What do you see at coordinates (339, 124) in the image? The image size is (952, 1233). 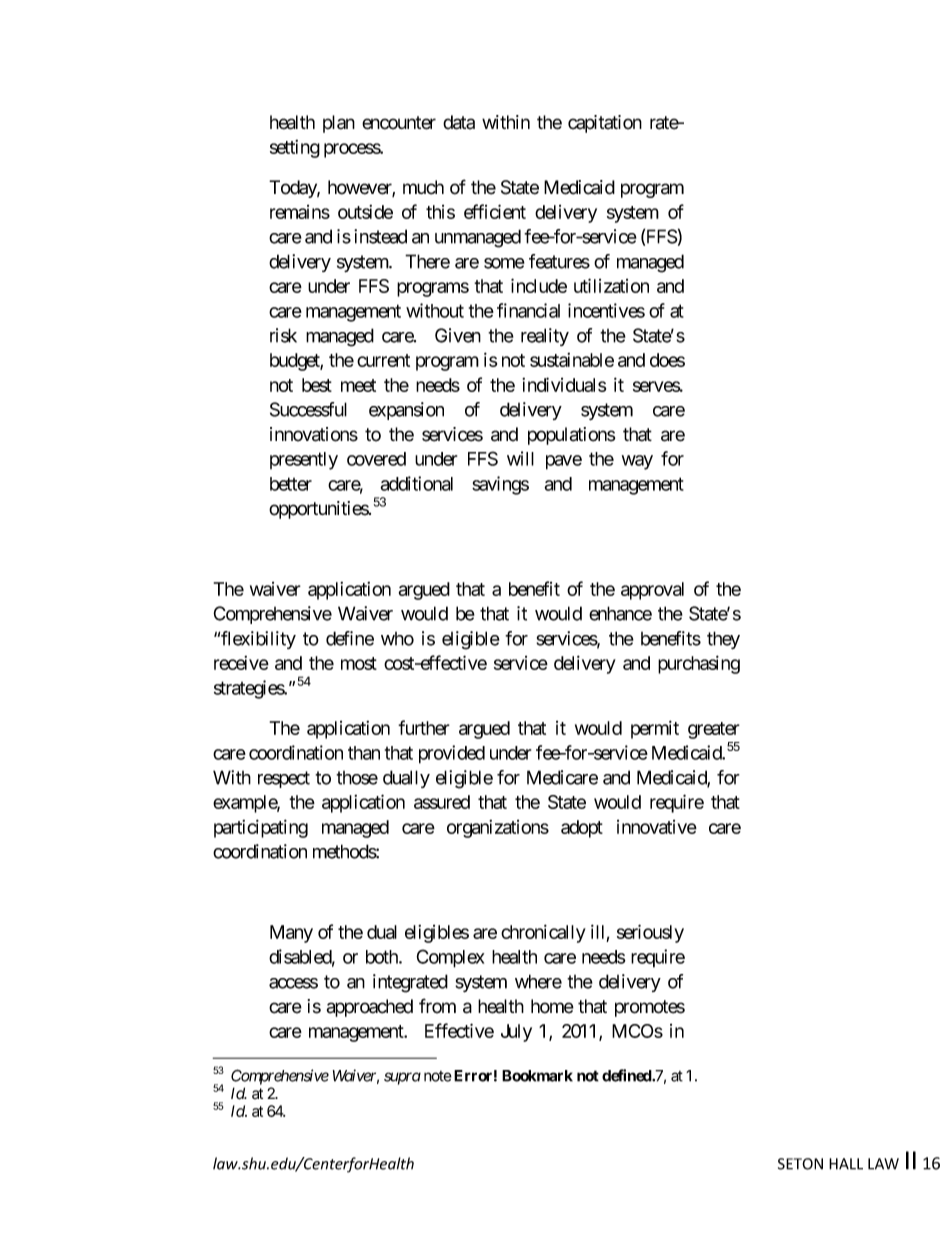 I see `plan` at bounding box center [339, 124].
